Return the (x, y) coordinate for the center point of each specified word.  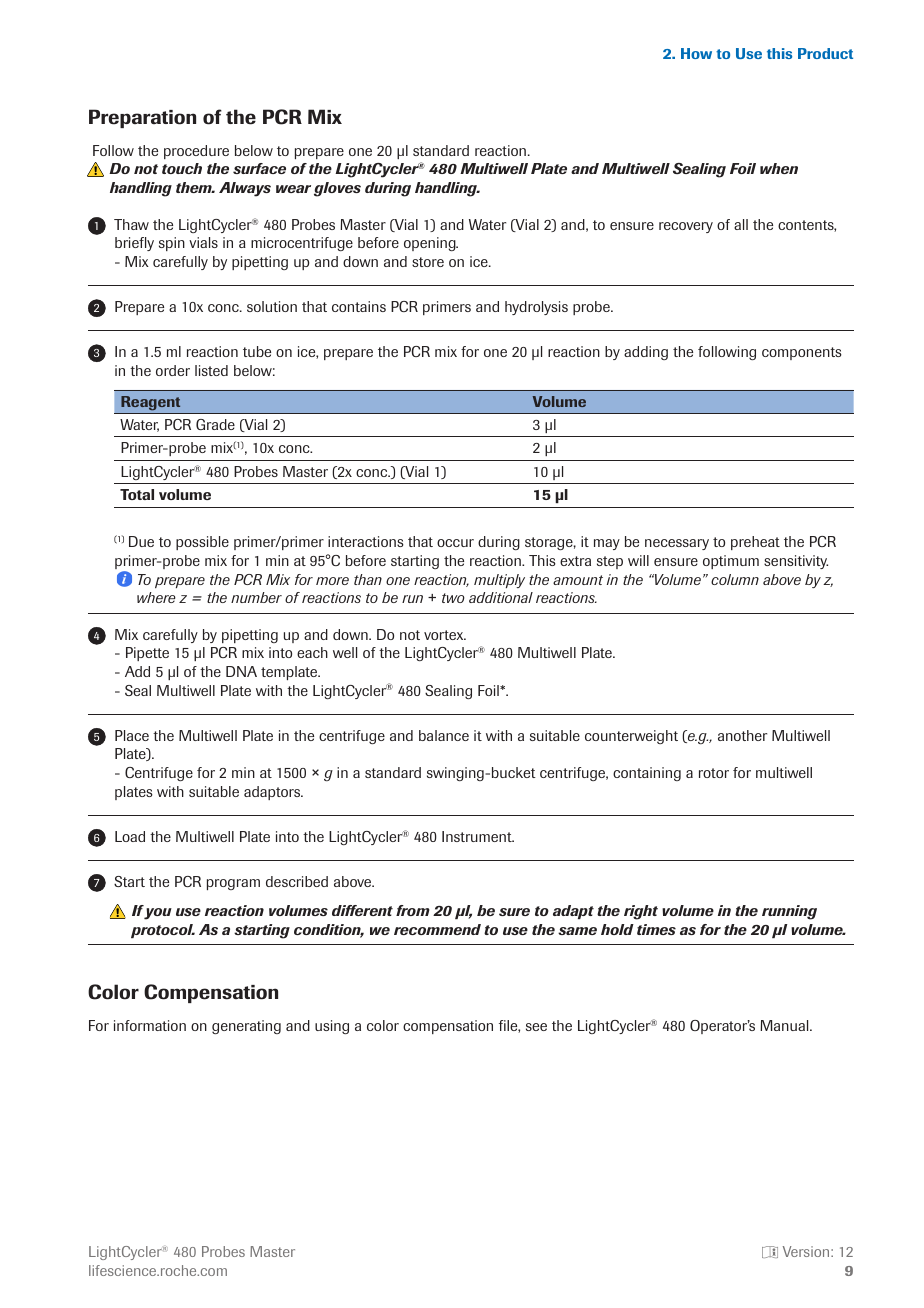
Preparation (142, 118)
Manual (785, 1025)
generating (246, 1027)
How (696, 53)
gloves (337, 189)
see (536, 1027)
